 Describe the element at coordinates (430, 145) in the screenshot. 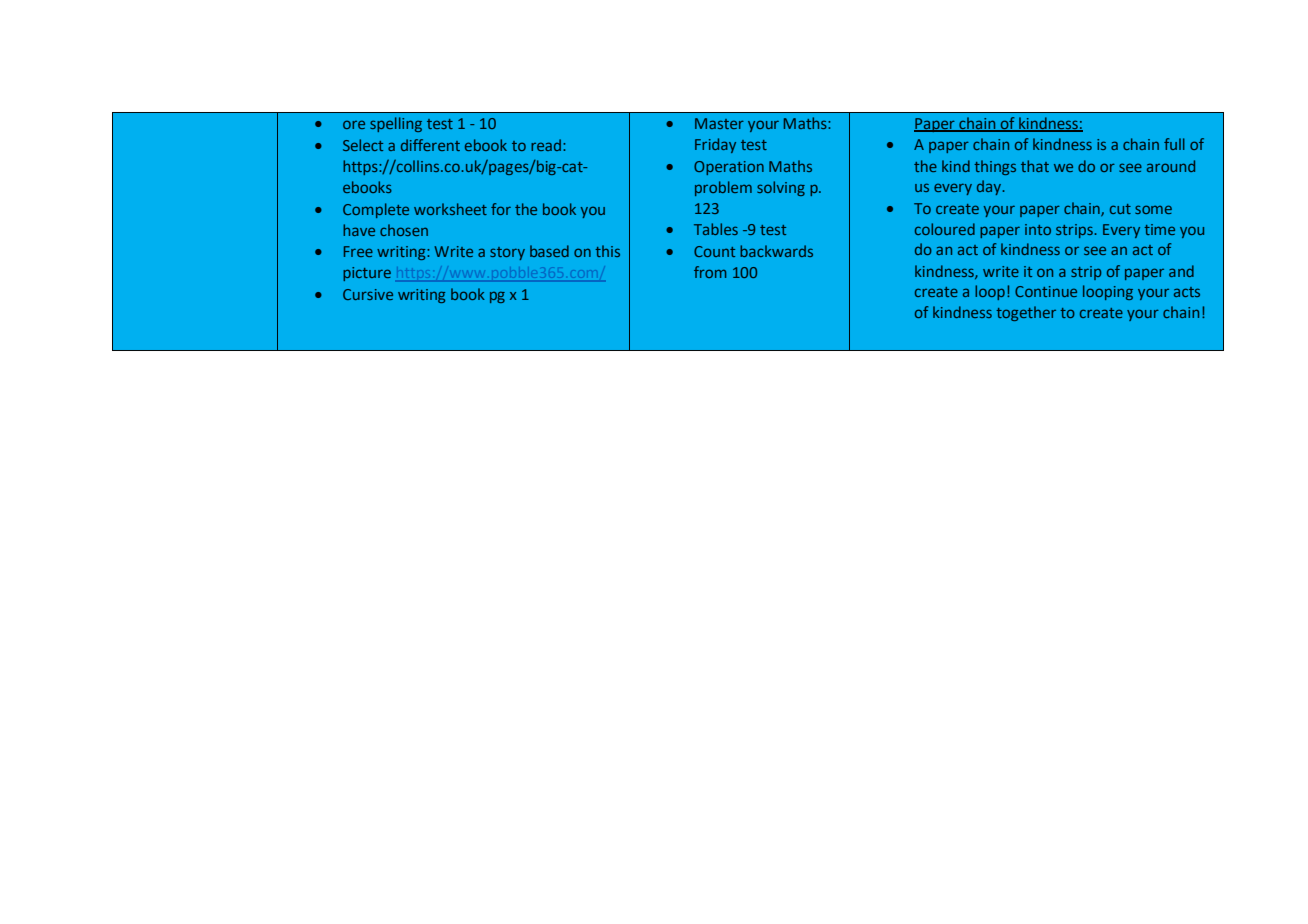

I see `different` at that location.
